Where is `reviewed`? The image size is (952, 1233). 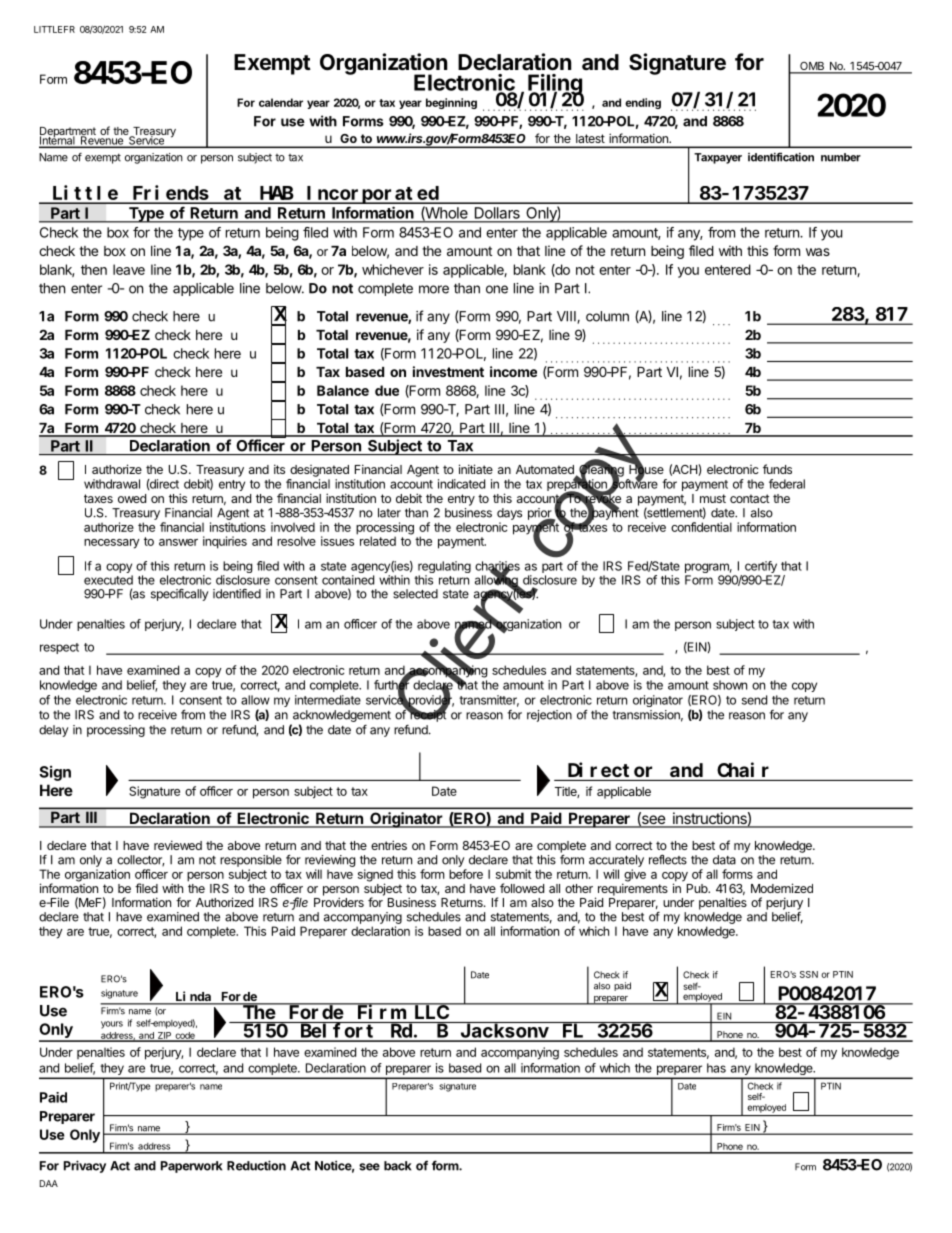 reviewed is located at coordinates (178, 845).
